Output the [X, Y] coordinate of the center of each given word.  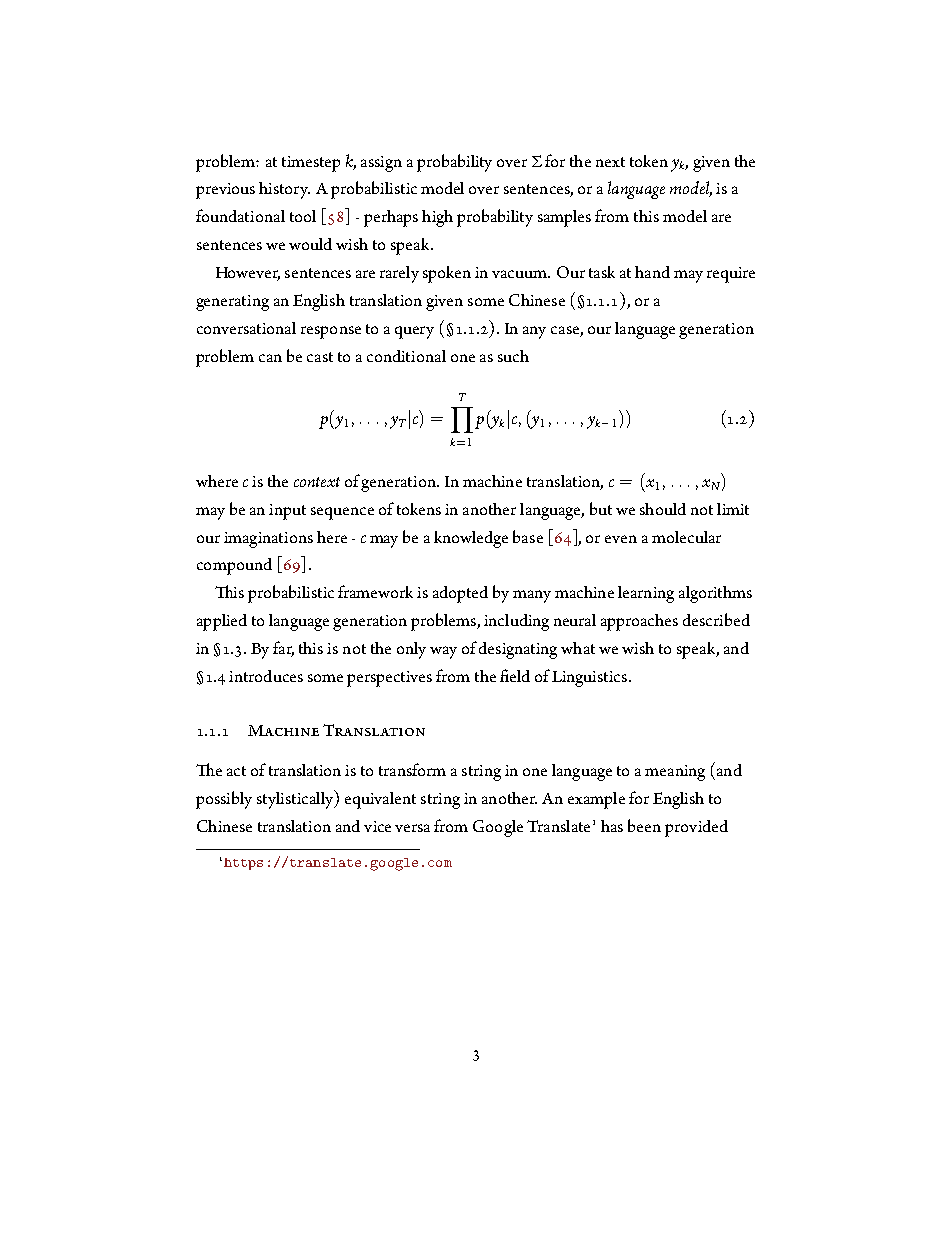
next [610, 162]
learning [646, 594]
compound [234, 566]
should [663, 509]
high [437, 218]
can [270, 358]
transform [412, 769]
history [284, 190]
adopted [460, 594]
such [513, 356]
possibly [224, 800]
